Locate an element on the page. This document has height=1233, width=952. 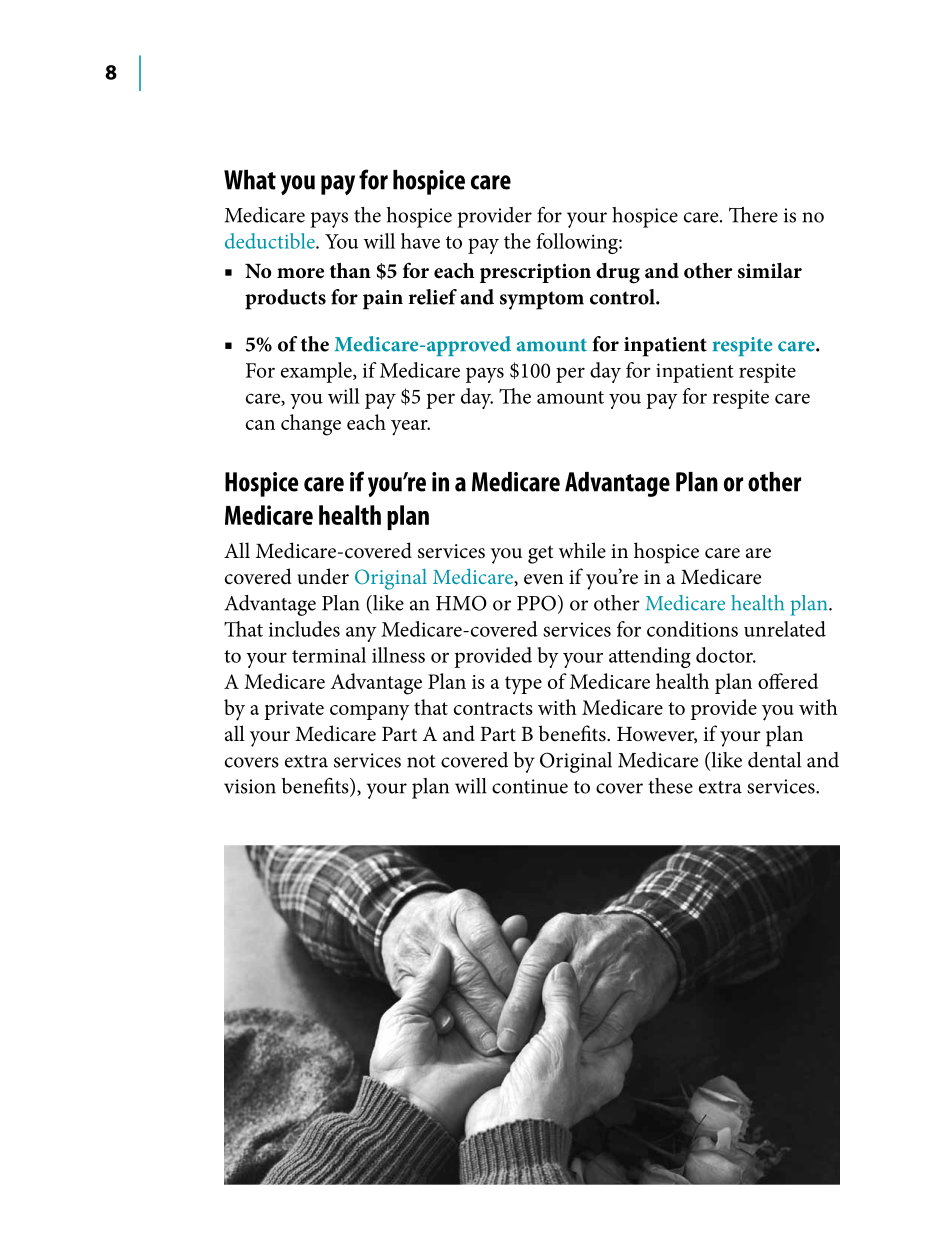
while is located at coordinates (582, 550).
